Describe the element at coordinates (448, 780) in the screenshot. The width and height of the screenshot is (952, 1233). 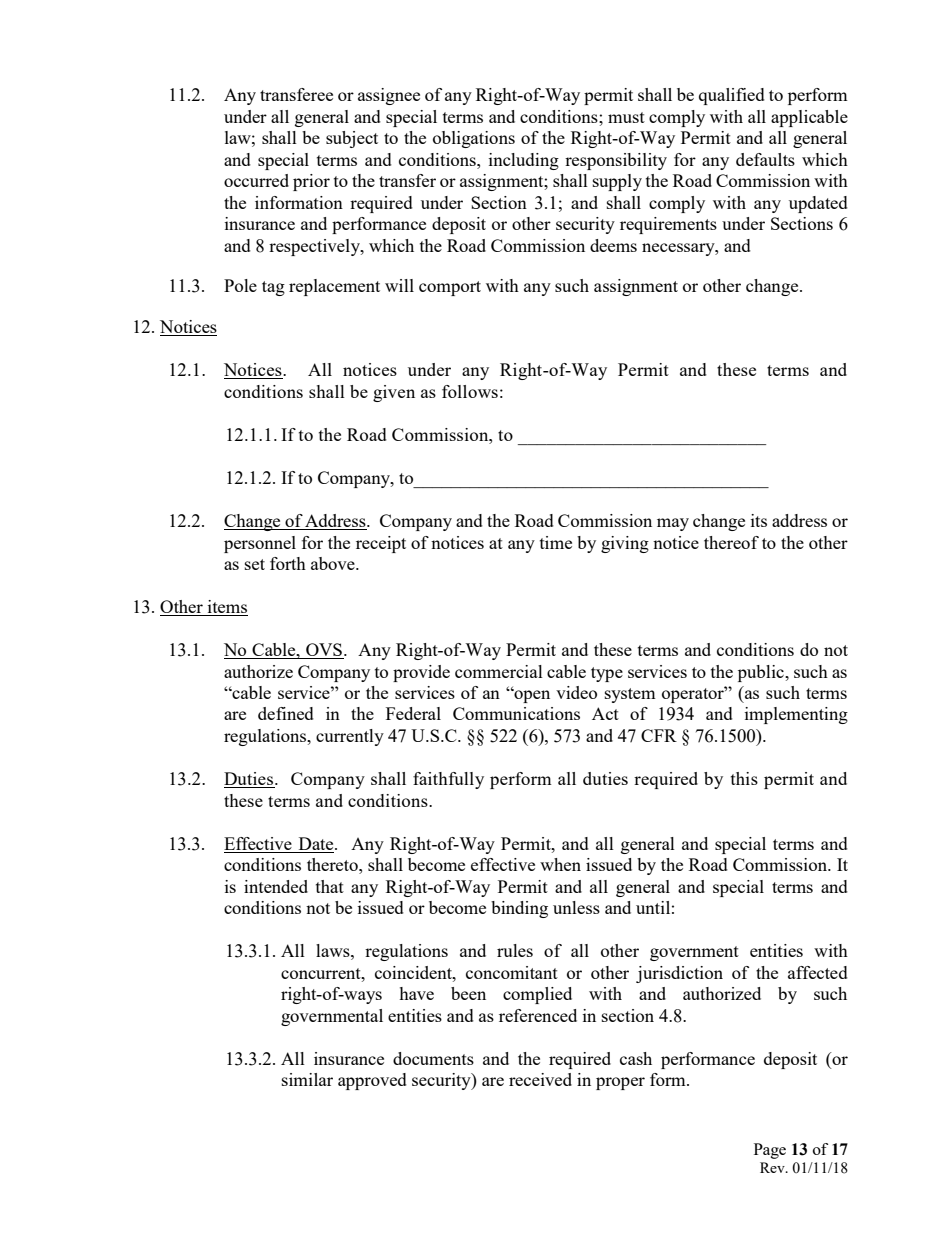
I see `faithfully` at that location.
